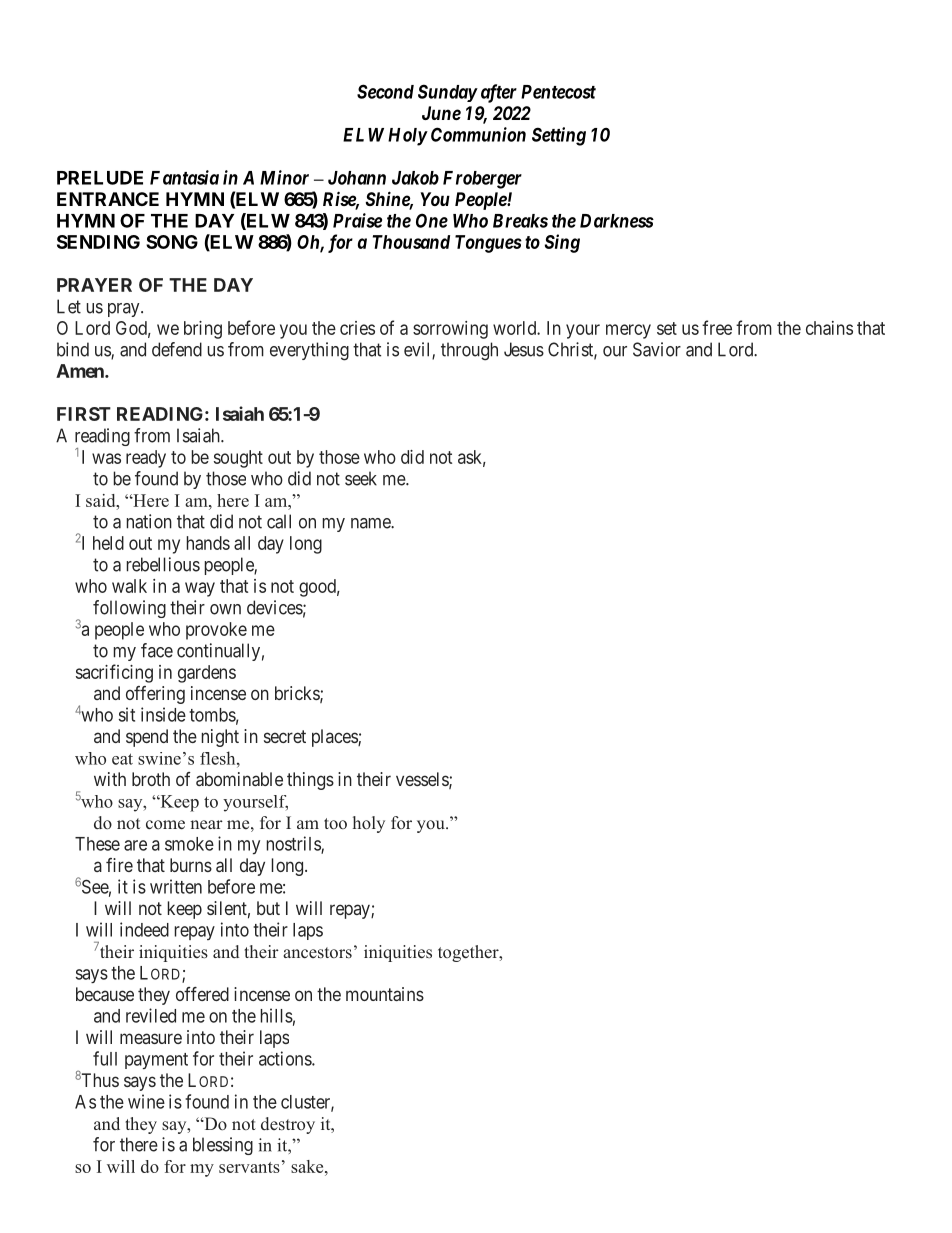 Image resolution: width=952 pixels, height=1233 pixels. Describe the element at coordinates (559, 136) in the screenshot. I see `Setting` at that location.
